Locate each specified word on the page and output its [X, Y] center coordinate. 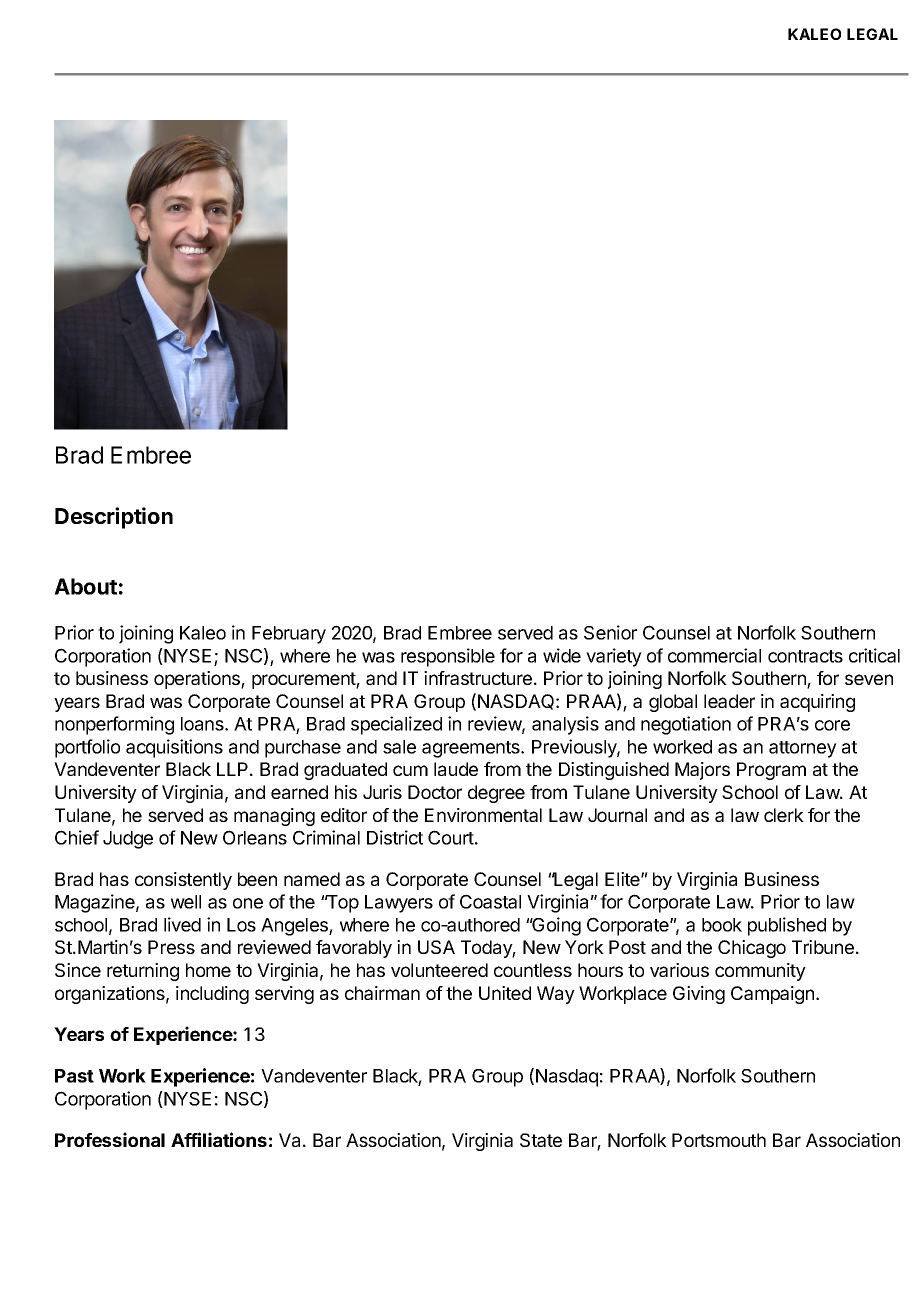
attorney [803, 749]
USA [436, 947]
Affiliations [219, 1139]
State [541, 1140]
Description [114, 518]
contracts [805, 656]
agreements [472, 749]
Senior [610, 632]
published [787, 926]
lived [182, 924]
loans [203, 724]
